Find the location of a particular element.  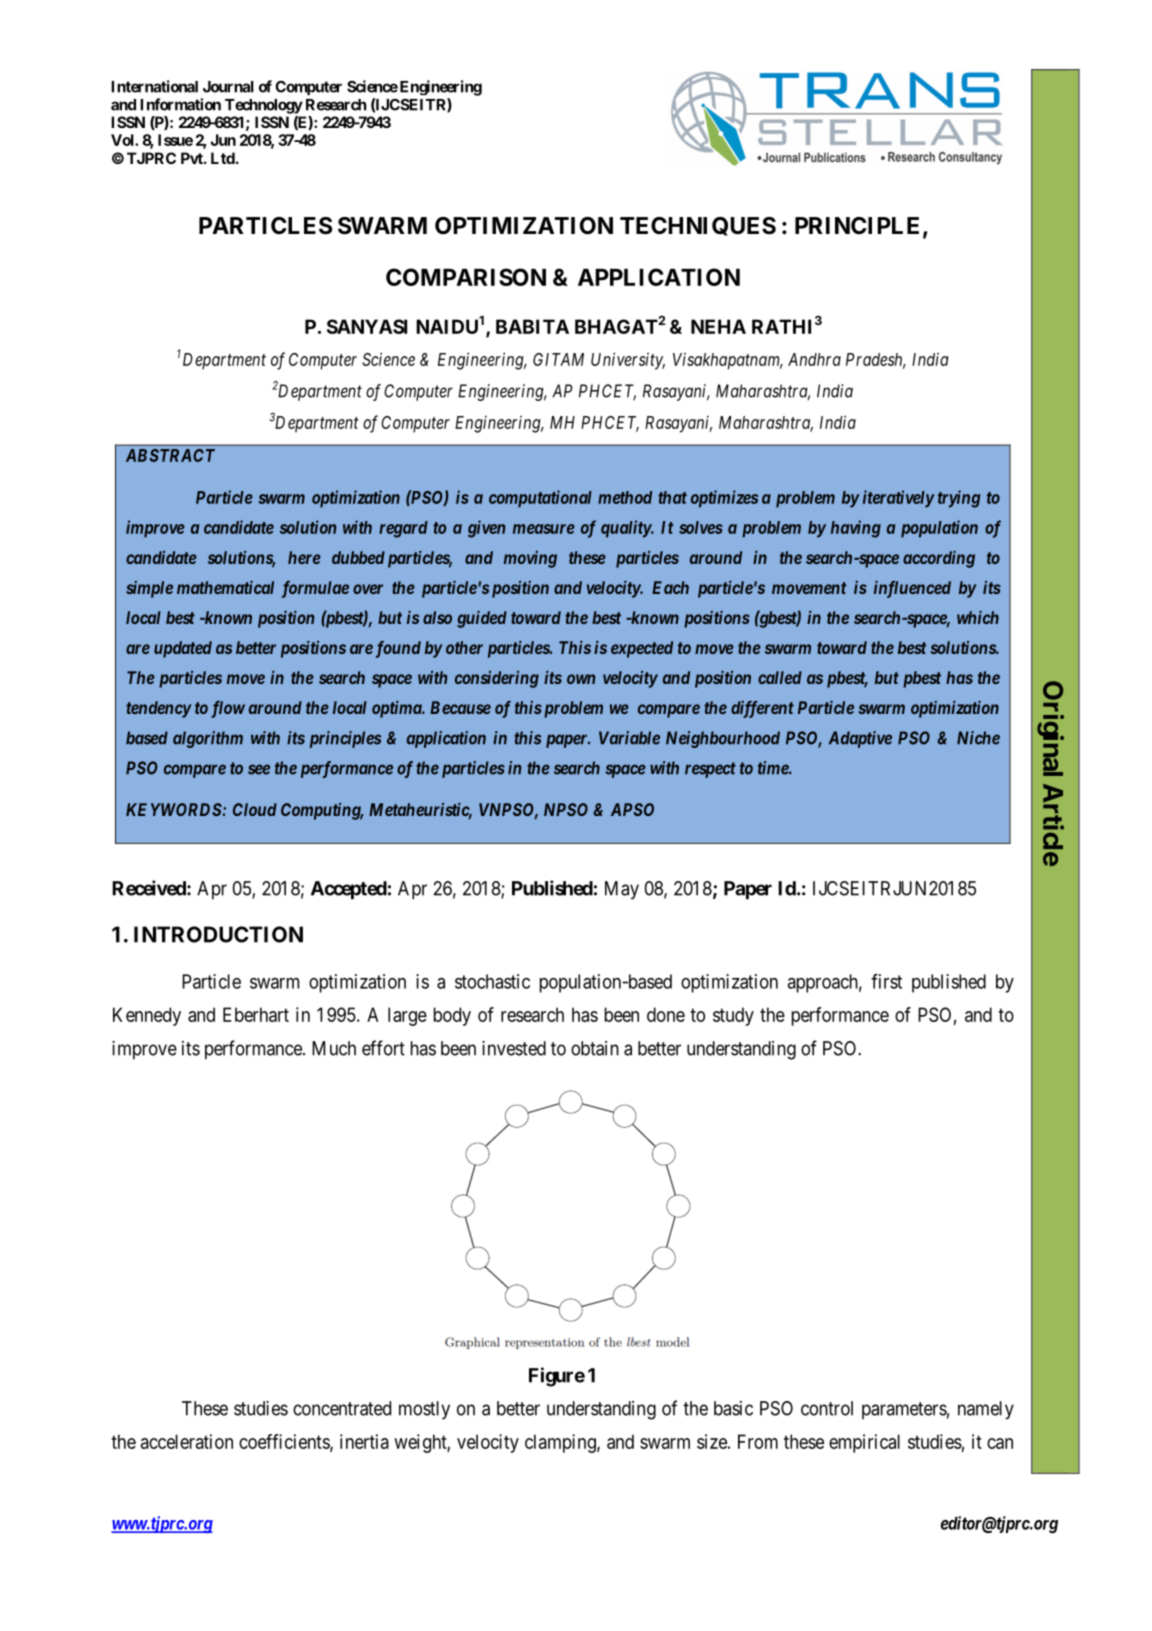

Andhra is located at coordinates (814, 359).
